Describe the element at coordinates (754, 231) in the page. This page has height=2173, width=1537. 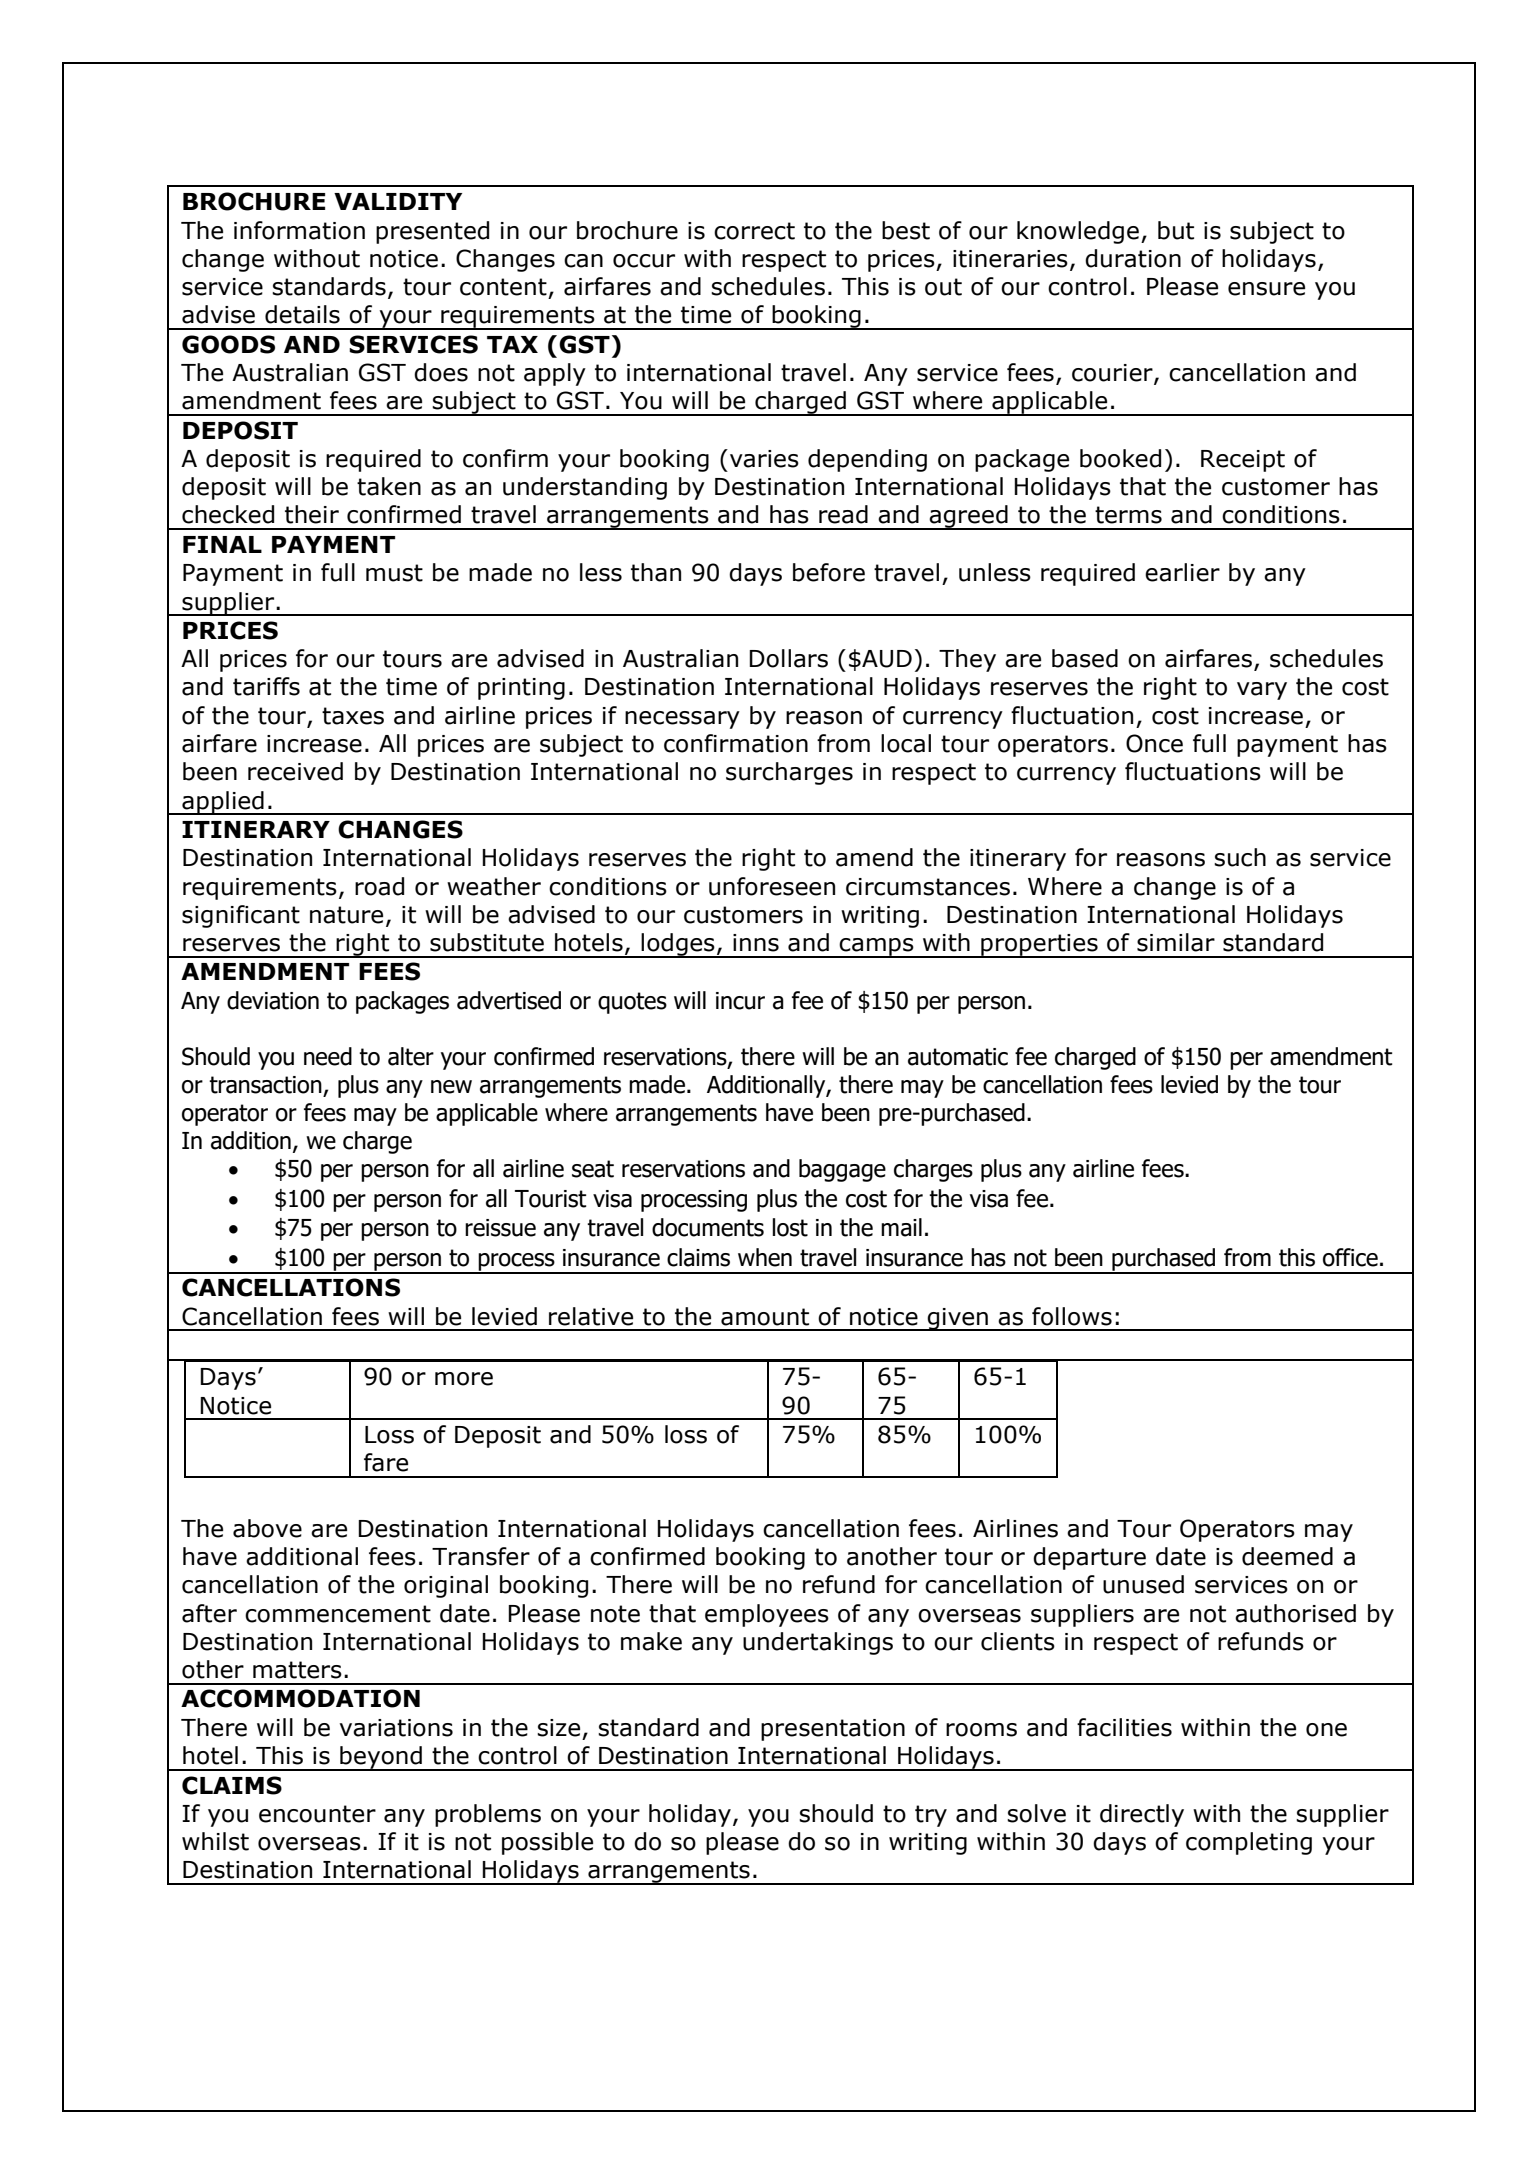
I see `correct` at that location.
